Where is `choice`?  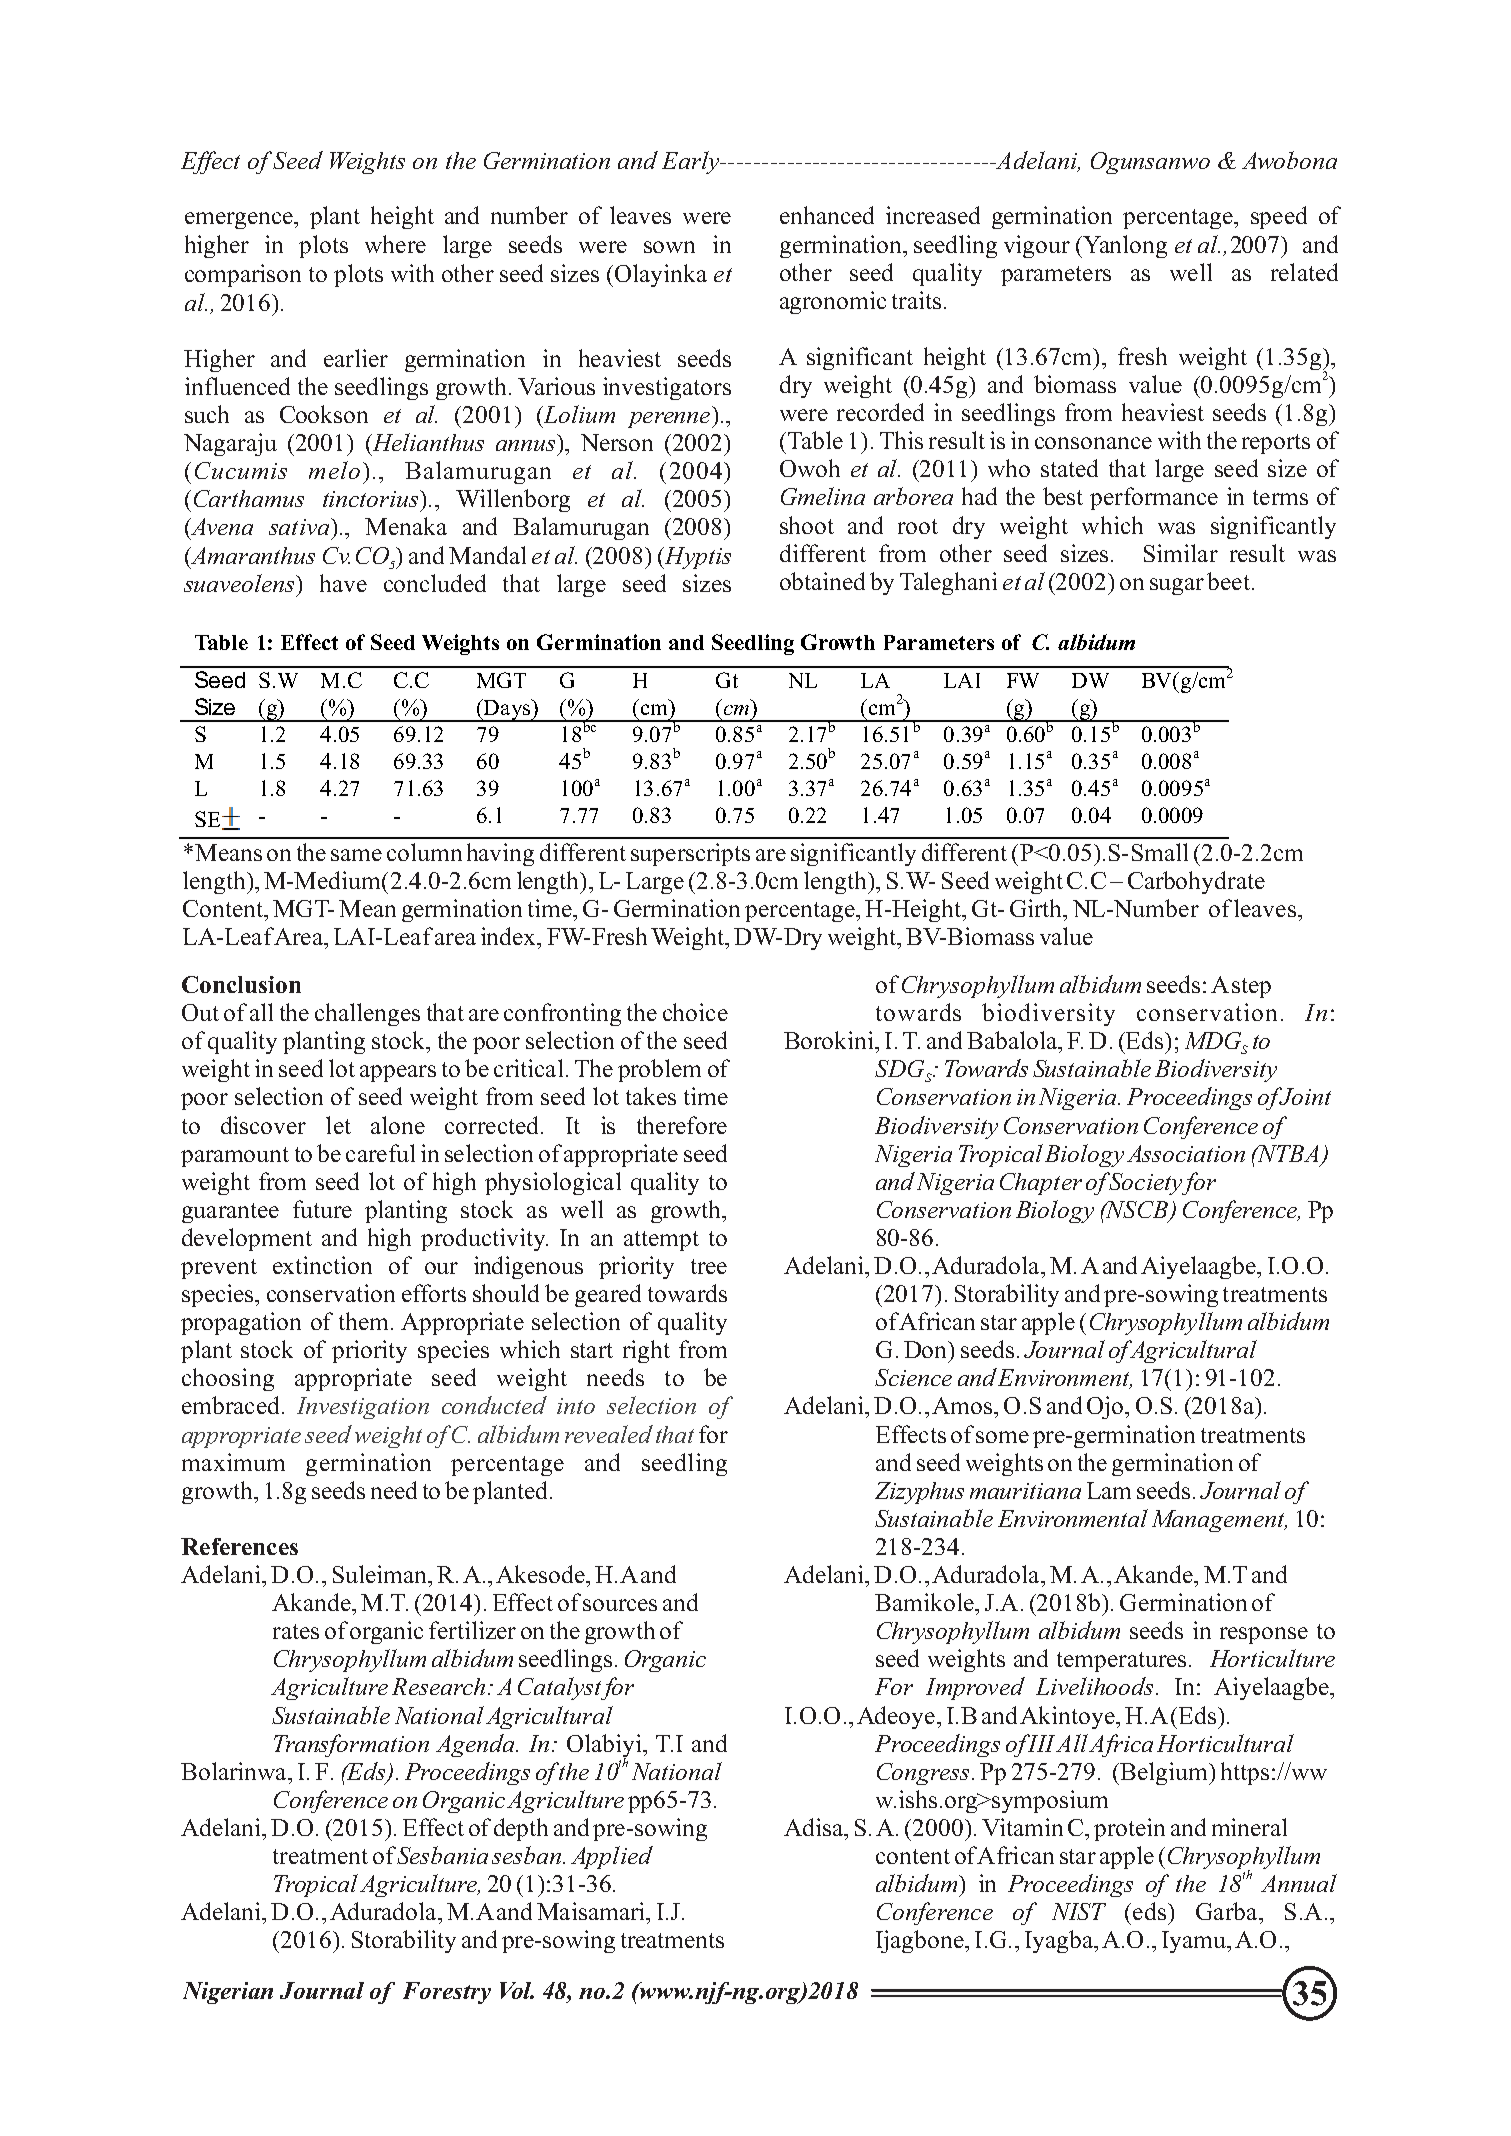 choice is located at coordinates (695, 1012).
